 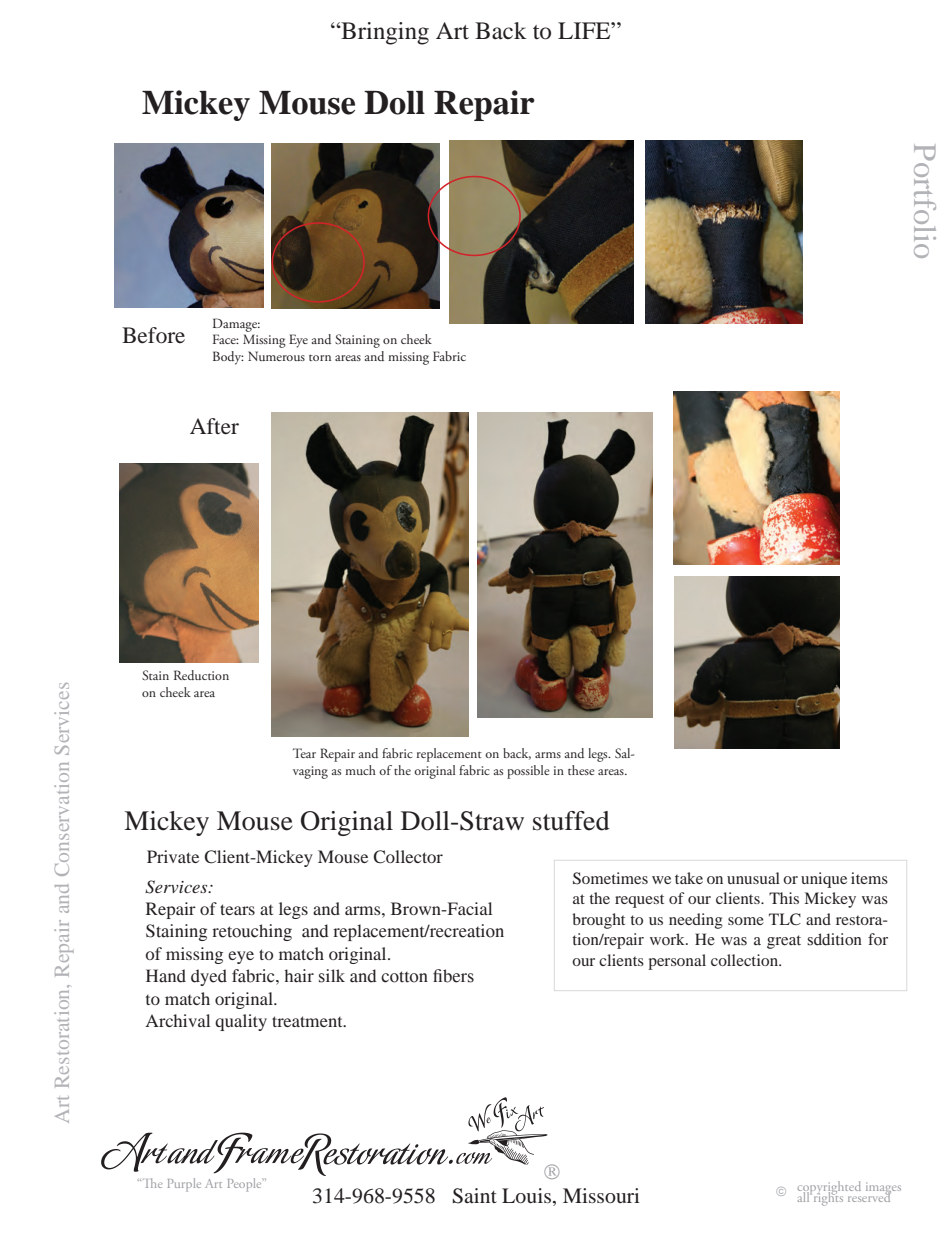 I want to click on Louis, so click(x=526, y=1195).
